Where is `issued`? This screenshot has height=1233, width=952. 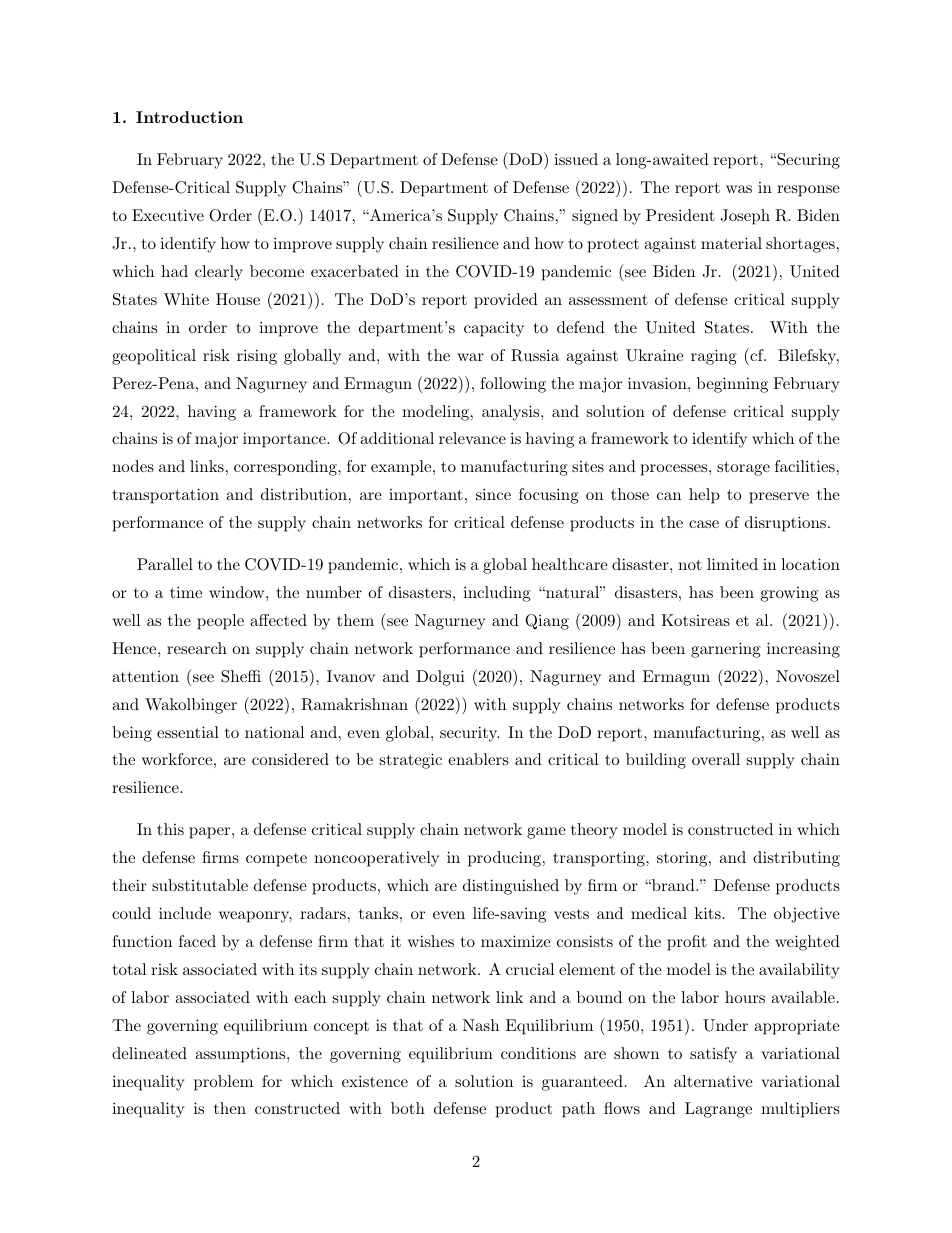
issued is located at coordinates (576, 159).
